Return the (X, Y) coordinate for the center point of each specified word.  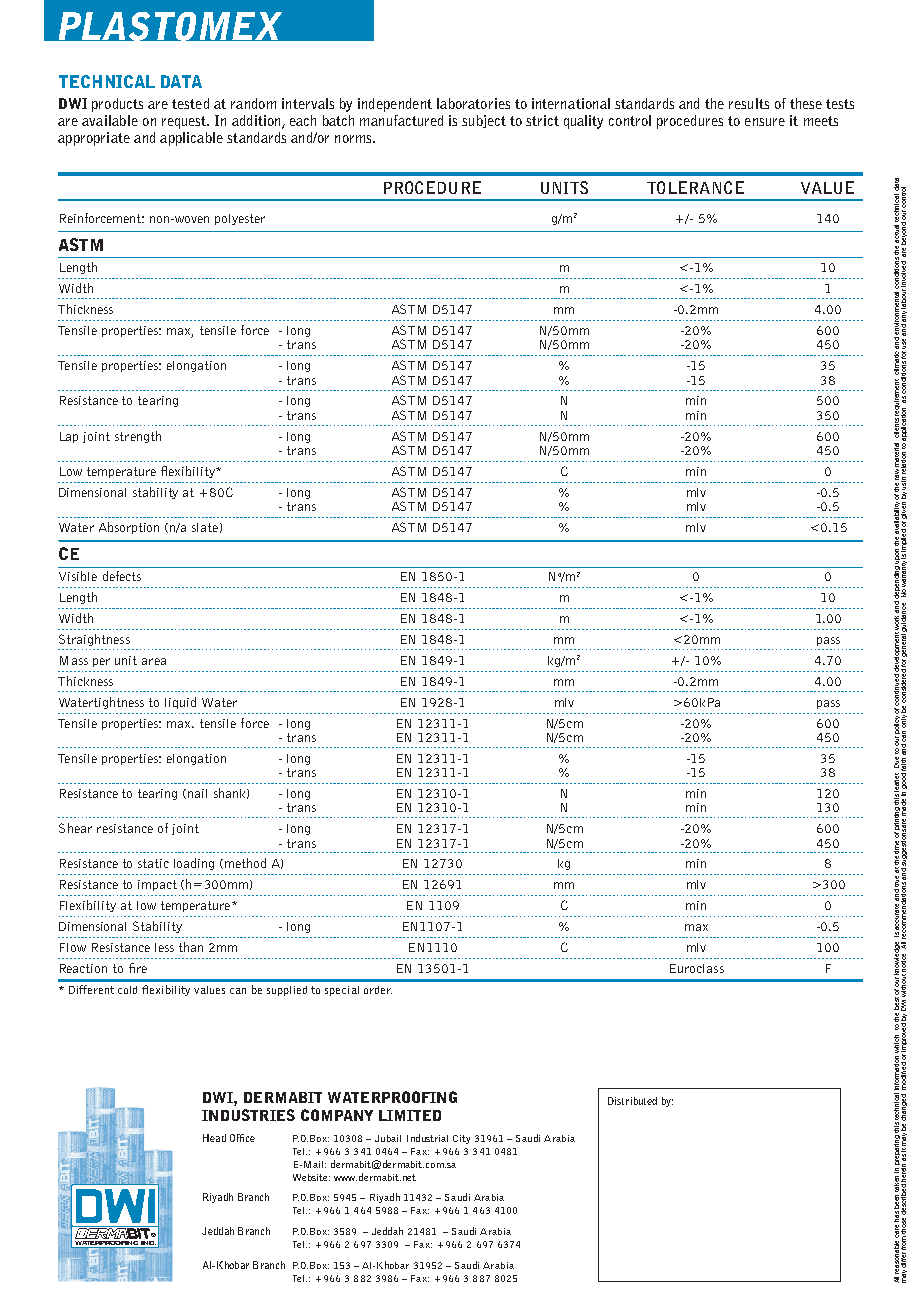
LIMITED (410, 1115)
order (378, 990)
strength (138, 437)
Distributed (632, 1101)
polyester (240, 219)
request (185, 122)
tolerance (695, 187)
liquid (180, 703)
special (342, 991)
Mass (74, 660)
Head (214, 1138)
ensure (765, 122)
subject (484, 121)
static (153, 863)
